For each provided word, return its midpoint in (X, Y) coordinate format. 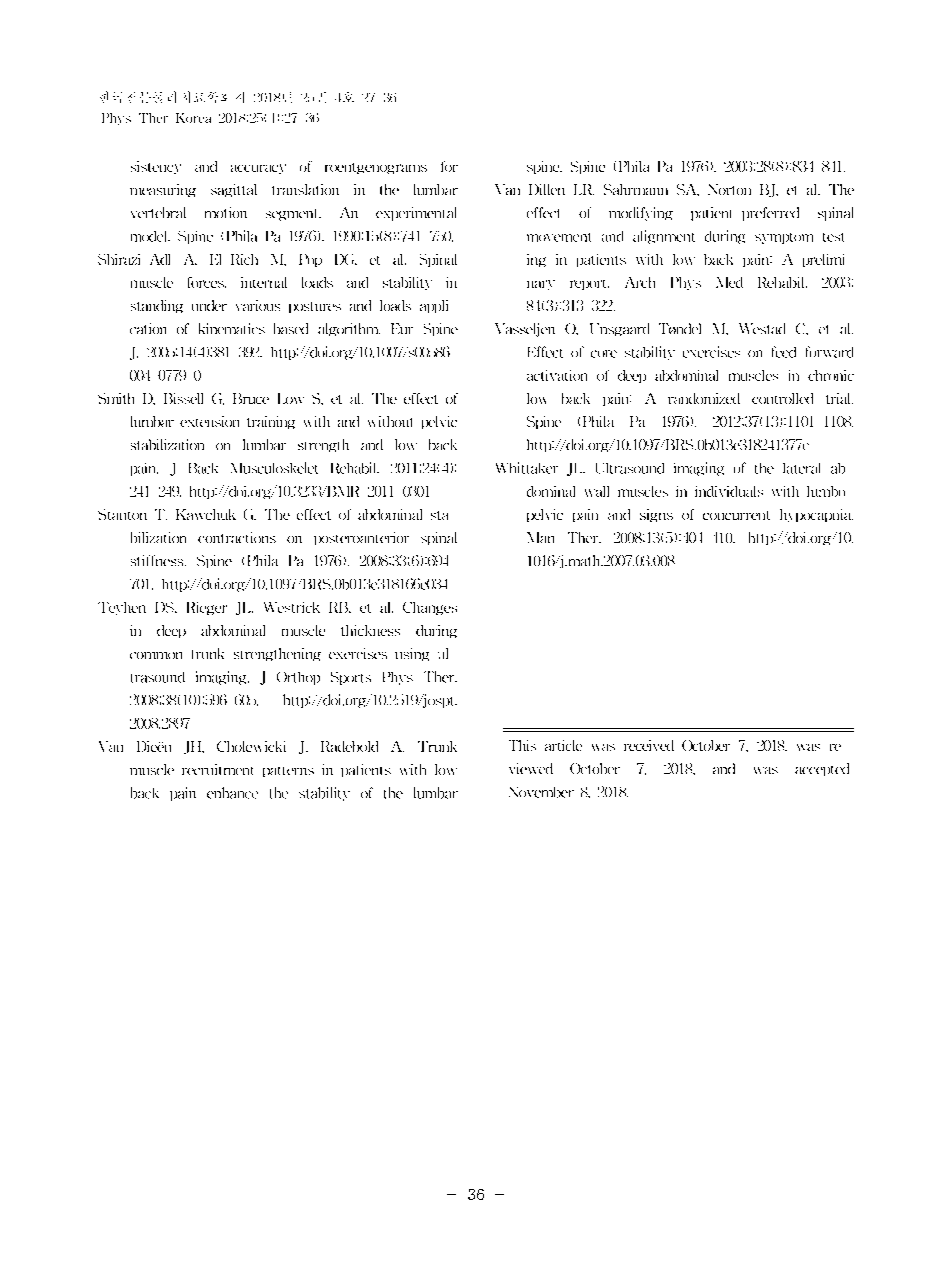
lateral (808, 468)
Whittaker (533, 469)
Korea (193, 118)
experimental (416, 214)
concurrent (742, 514)
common (156, 655)
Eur (402, 328)
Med (729, 282)
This (528, 745)
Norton (729, 189)
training (276, 422)
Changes (430, 608)
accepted (822, 769)
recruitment (223, 770)
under (215, 305)
